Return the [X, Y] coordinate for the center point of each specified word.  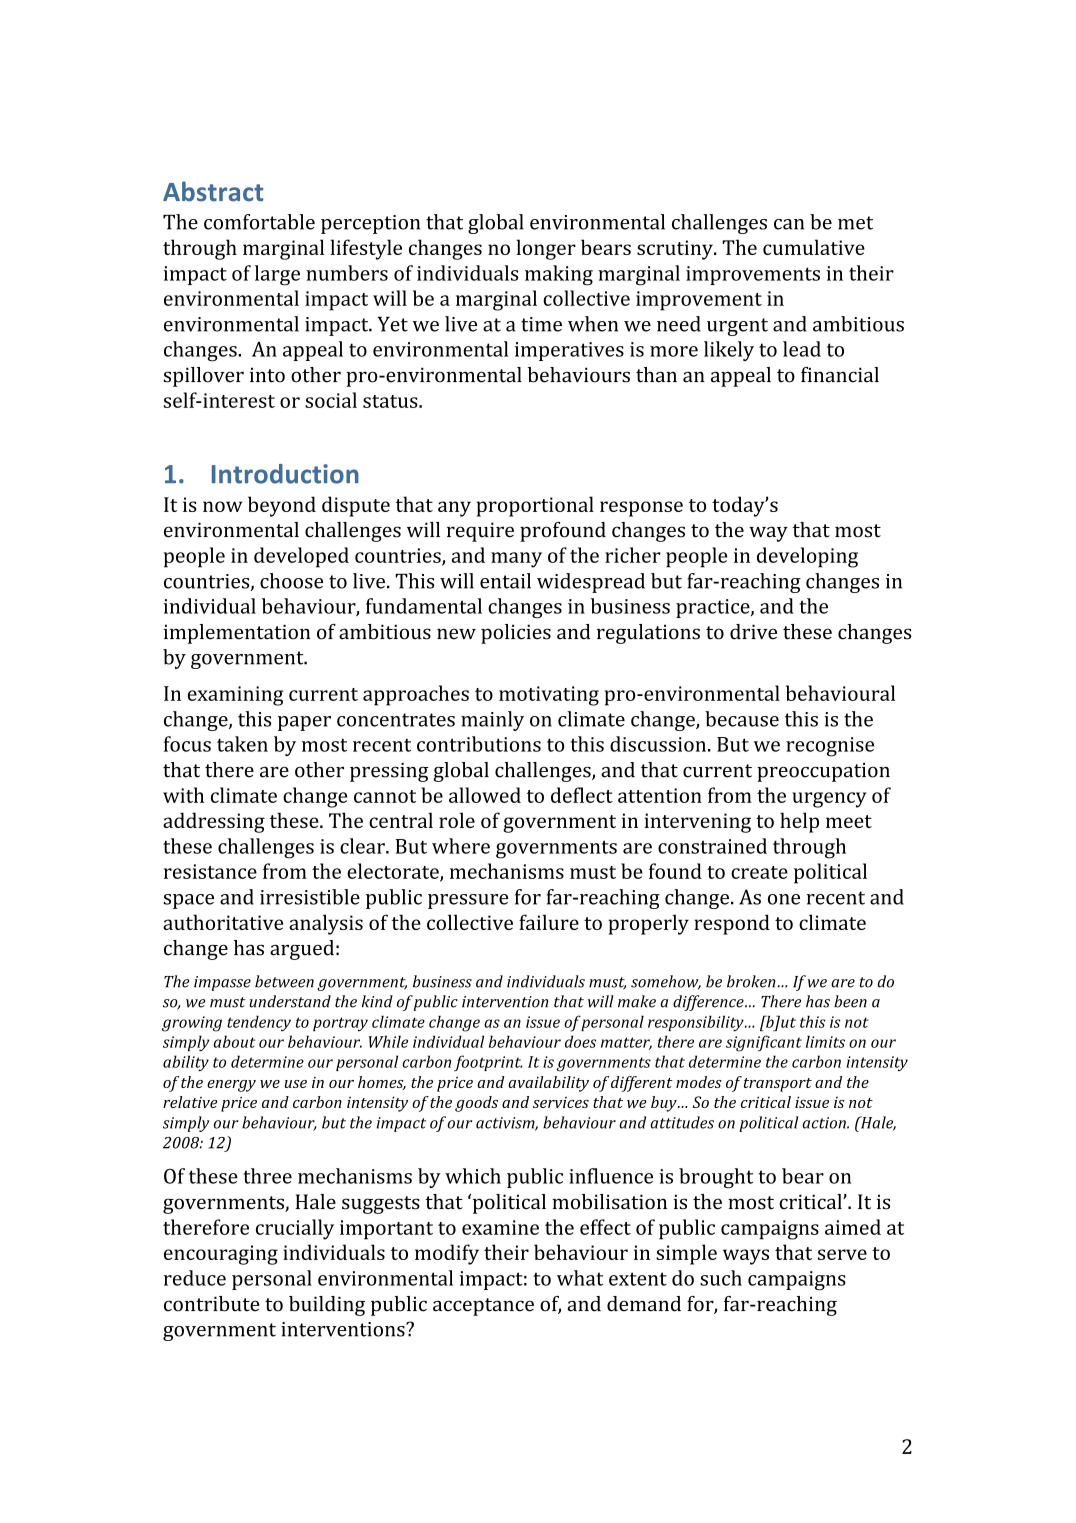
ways [746, 1257]
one [784, 899]
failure [549, 922]
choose [291, 581]
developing [807, 557]
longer [546, 249]
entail [505, 581]
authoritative [223, 922]
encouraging [221, 1255]
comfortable [259, 222]
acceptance [483, 1307]
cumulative [814, 247]
